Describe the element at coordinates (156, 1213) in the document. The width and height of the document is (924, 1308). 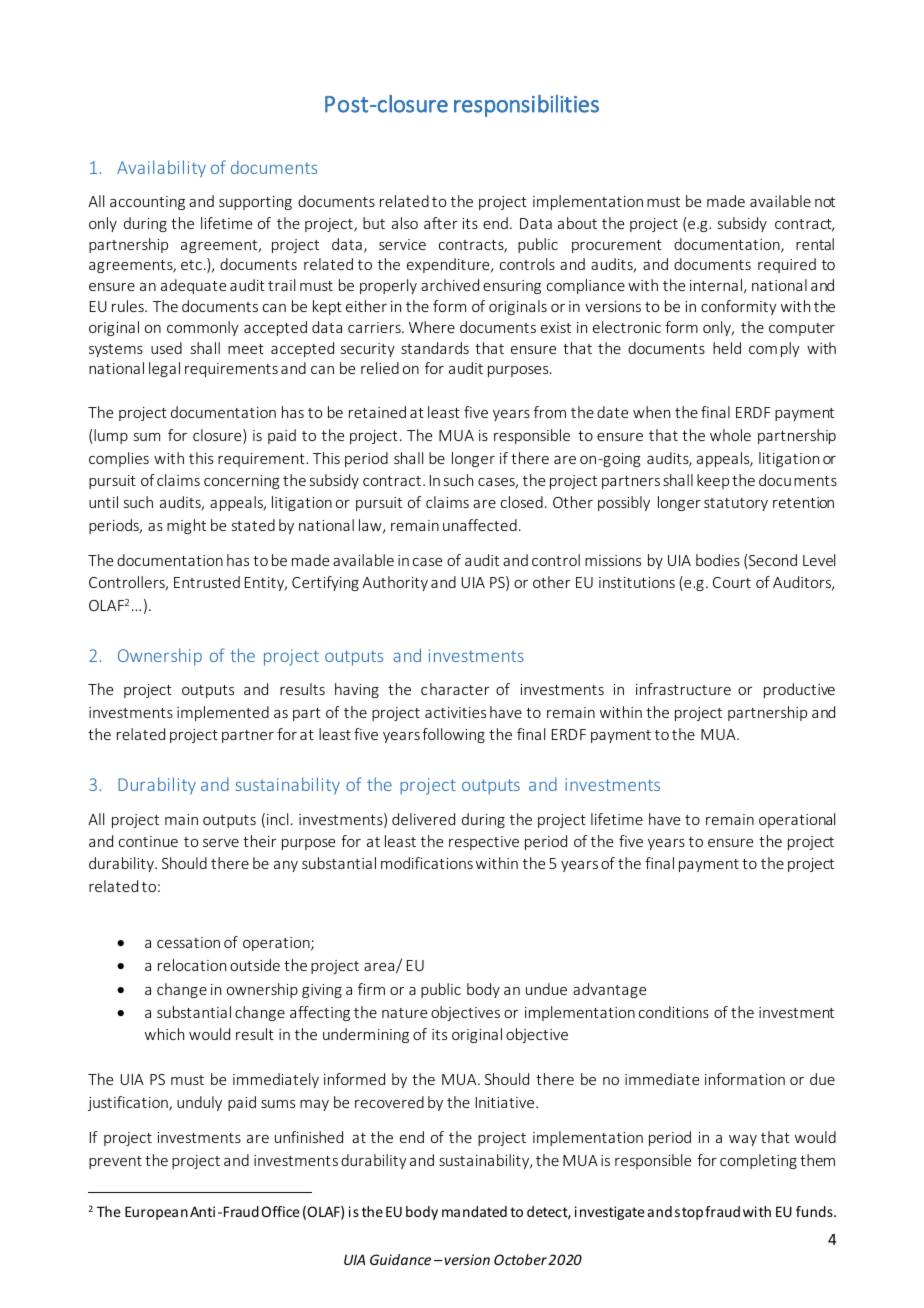
I see `European` at that location.
